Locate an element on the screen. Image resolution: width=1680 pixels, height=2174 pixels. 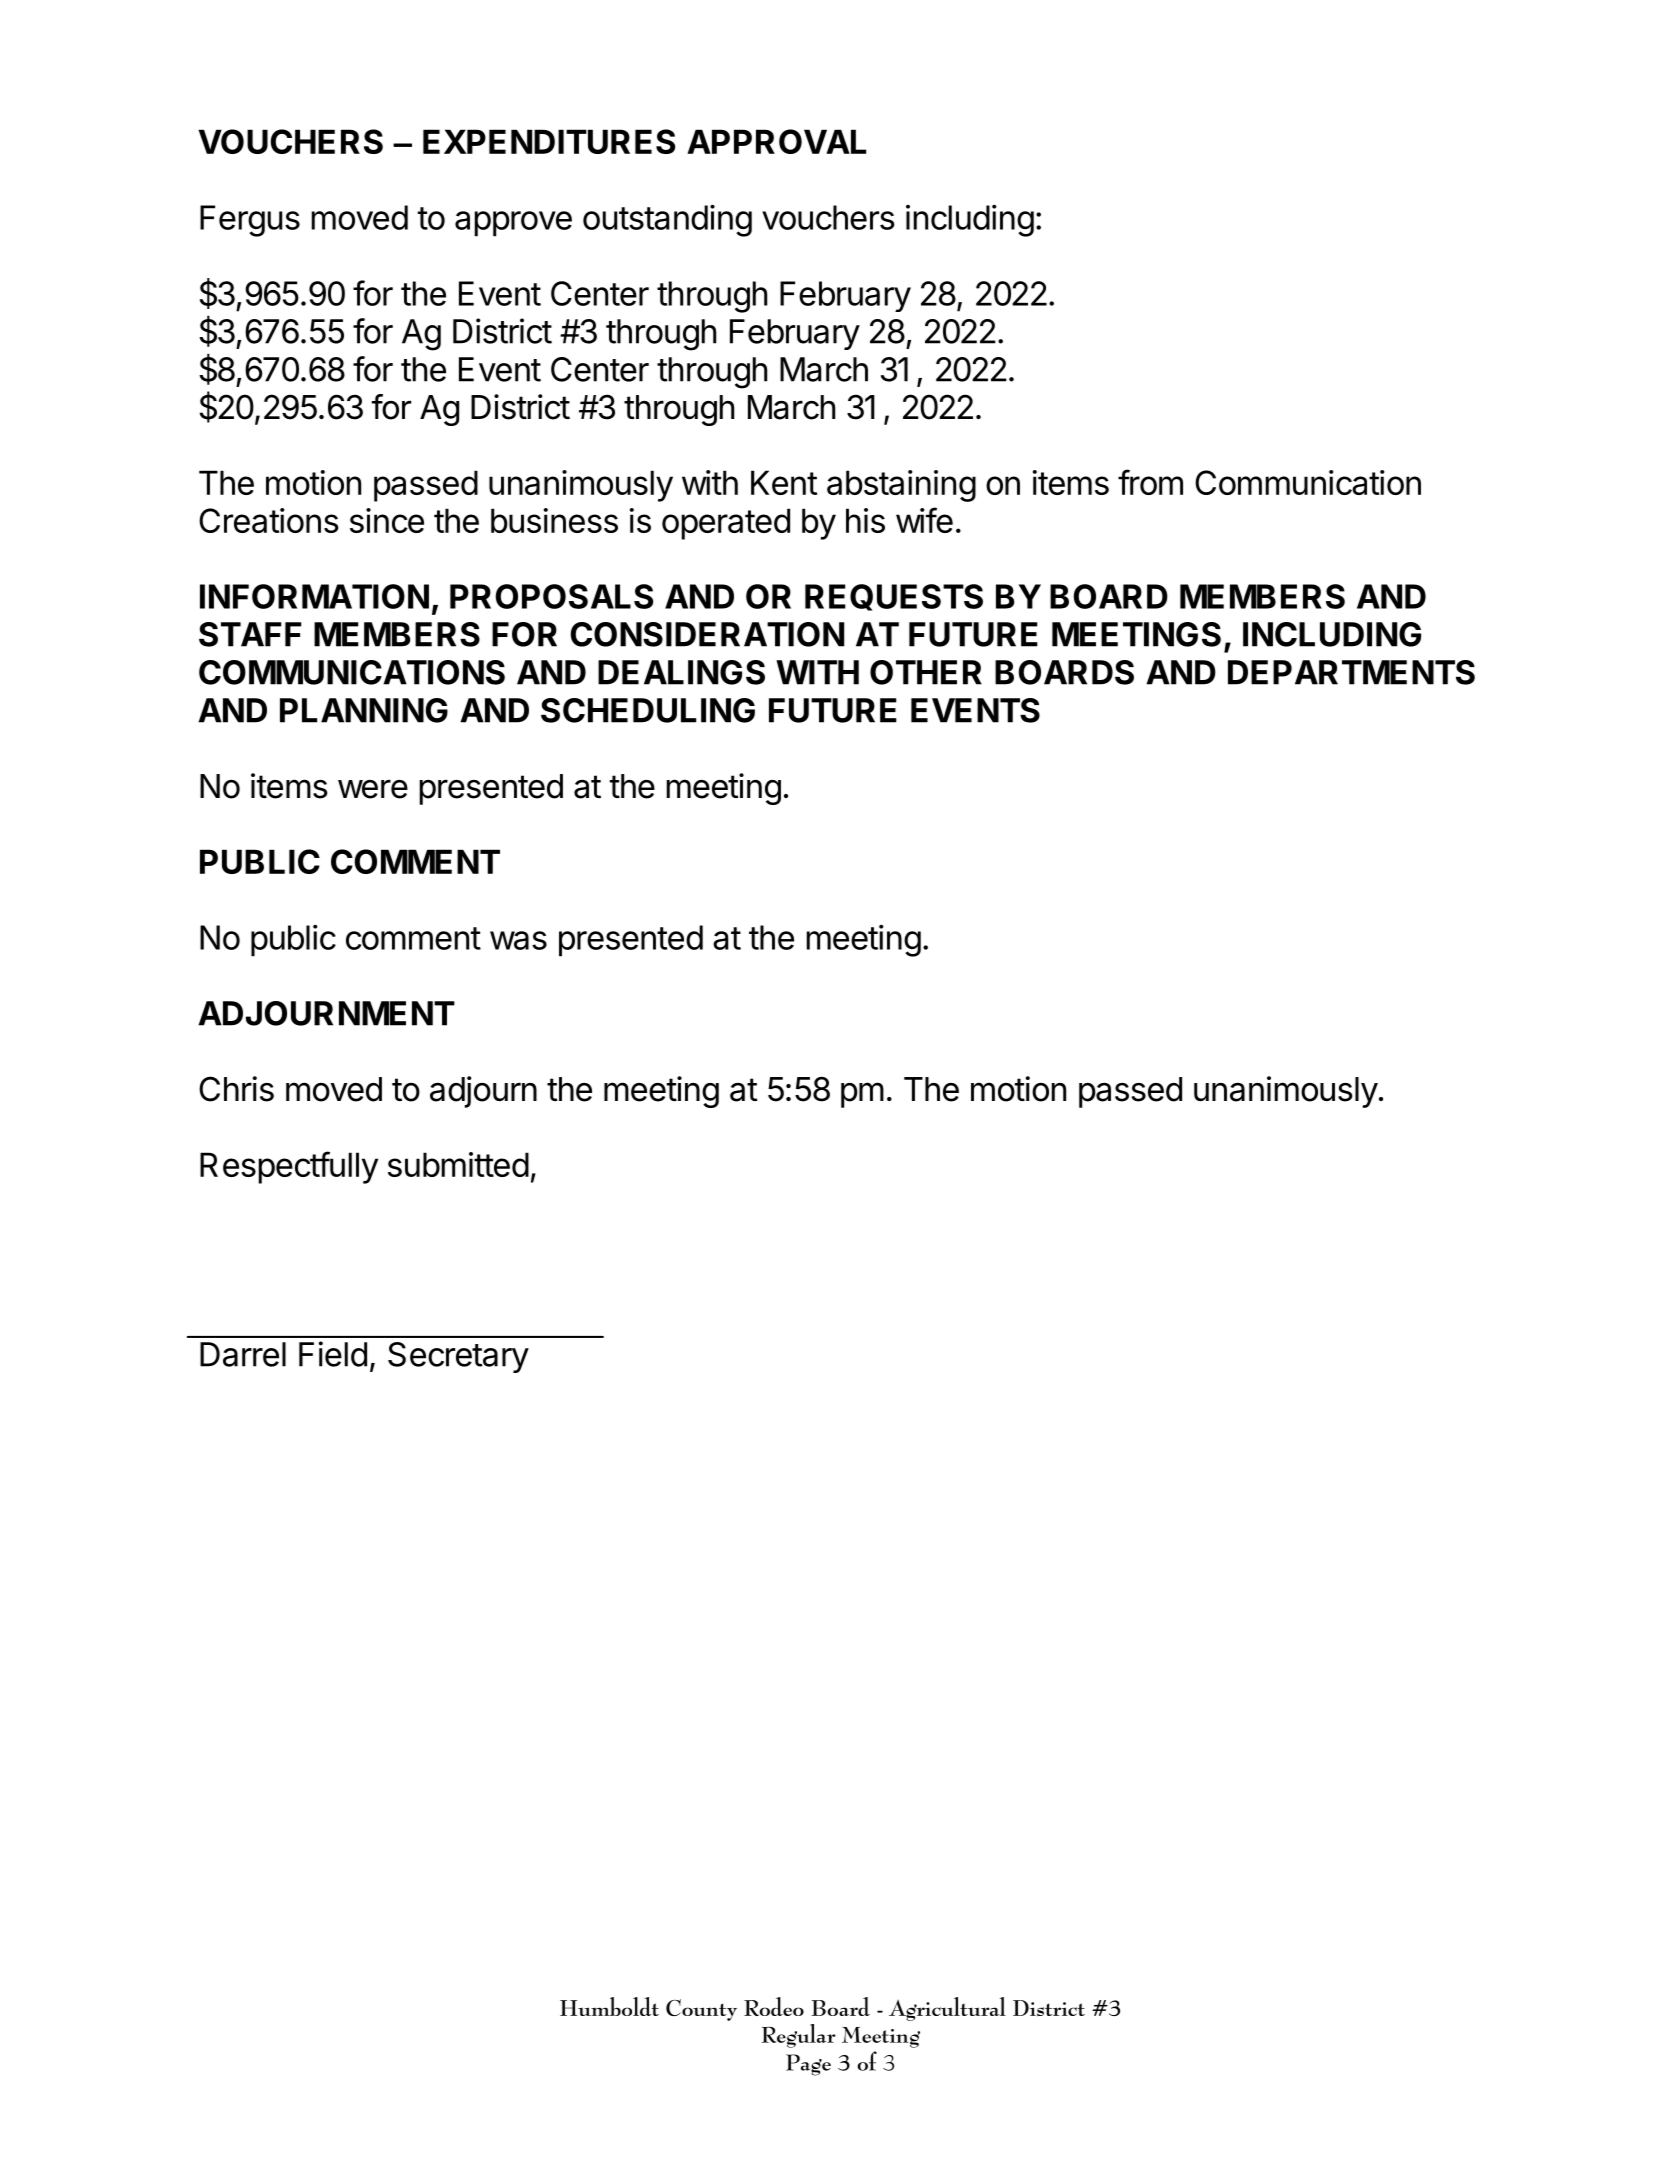
Agricultural is located at coordinates (947, 2009).
